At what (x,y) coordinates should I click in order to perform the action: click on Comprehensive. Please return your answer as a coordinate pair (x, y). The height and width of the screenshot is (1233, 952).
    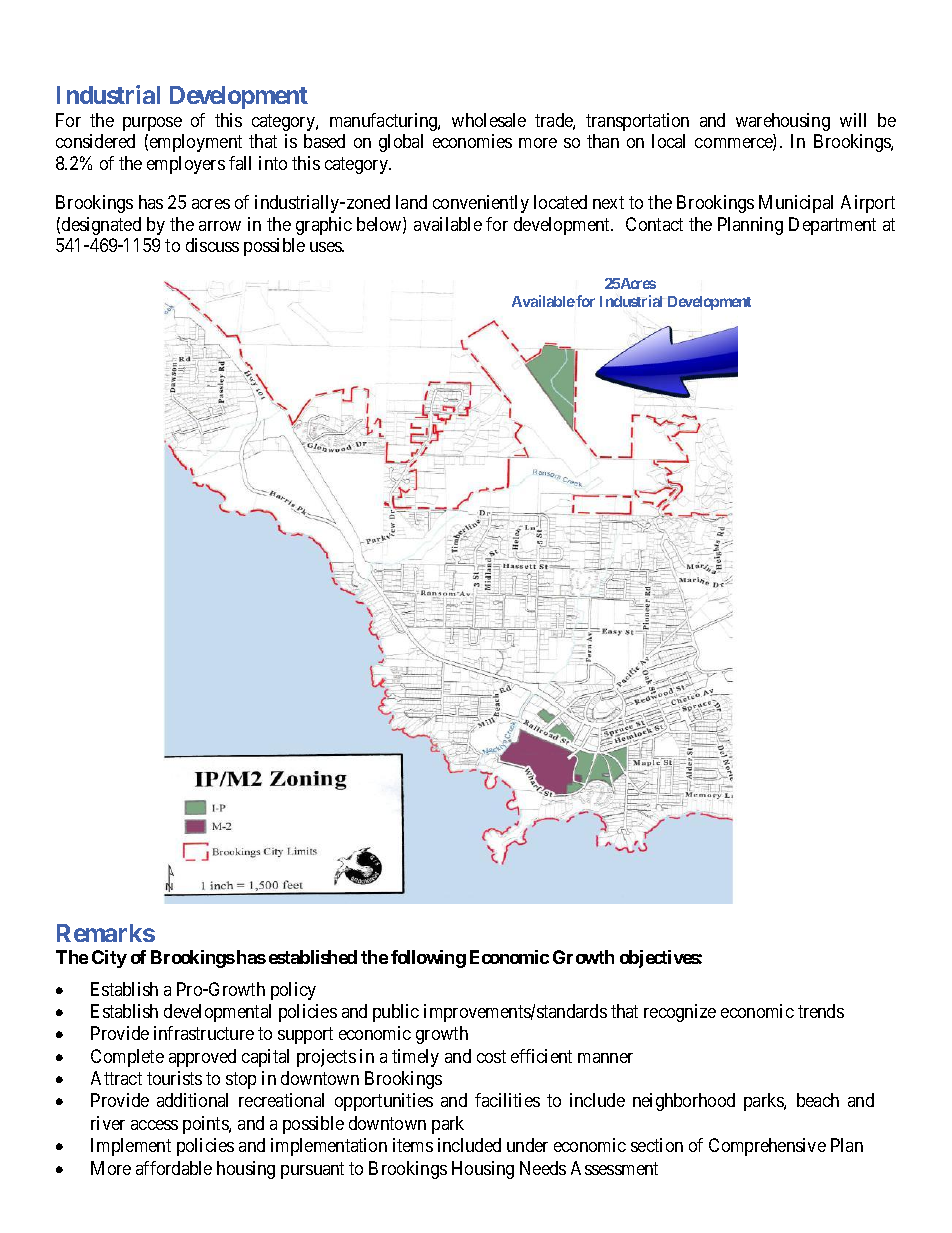
    Looking at the image, I should click on (767, 1147).
